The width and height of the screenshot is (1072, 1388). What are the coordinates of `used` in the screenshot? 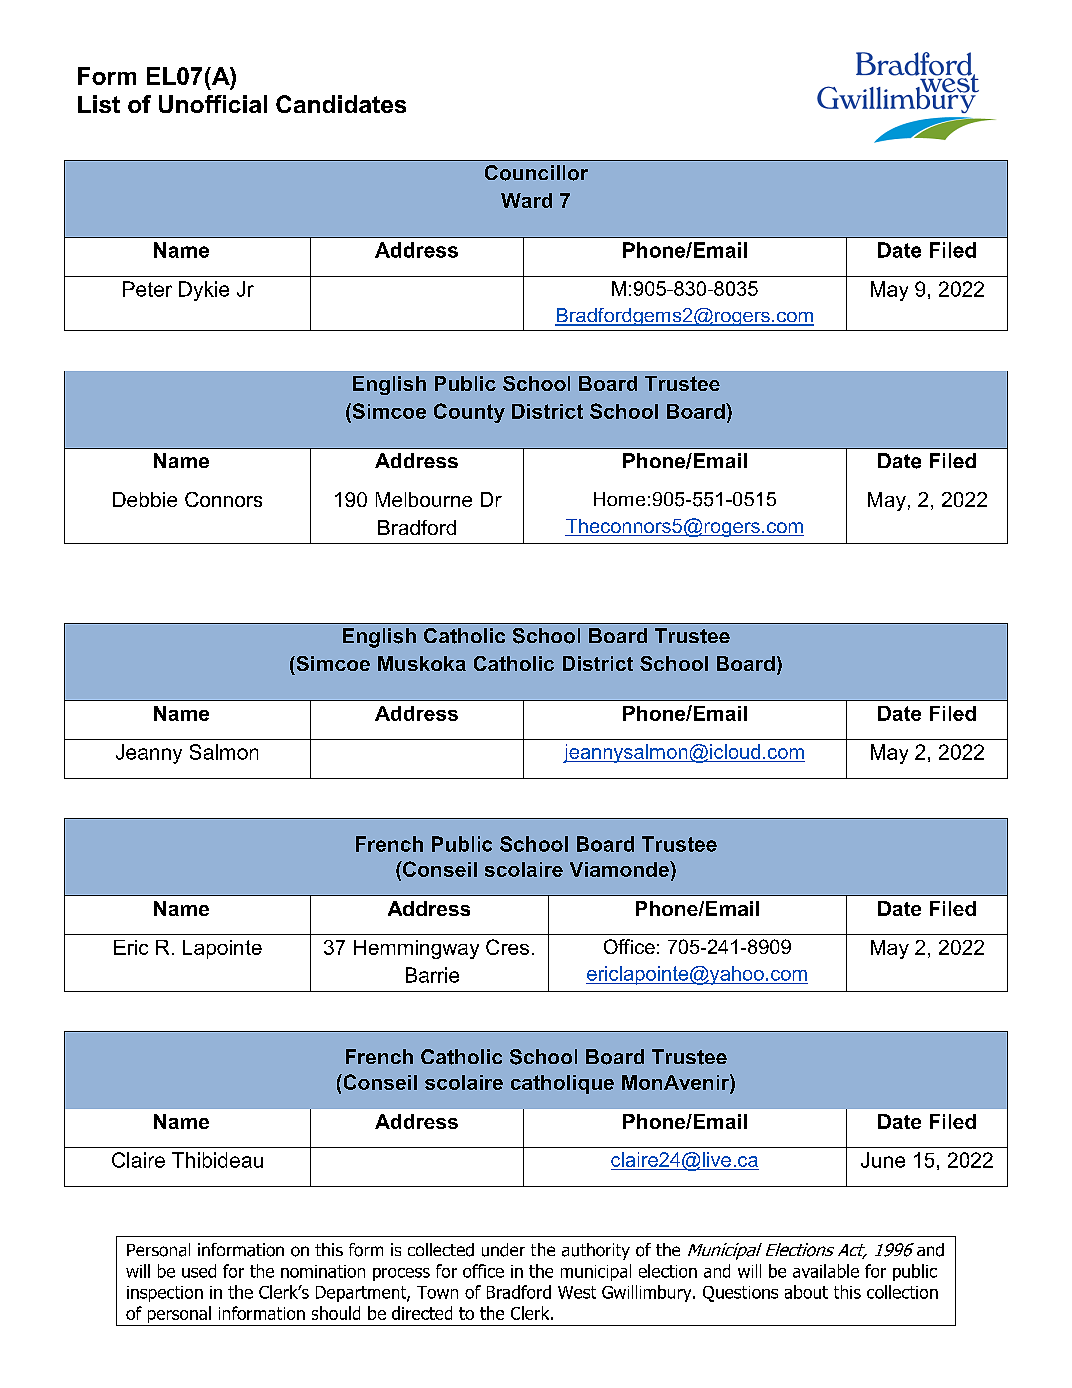 It's located at (199, 1271).
